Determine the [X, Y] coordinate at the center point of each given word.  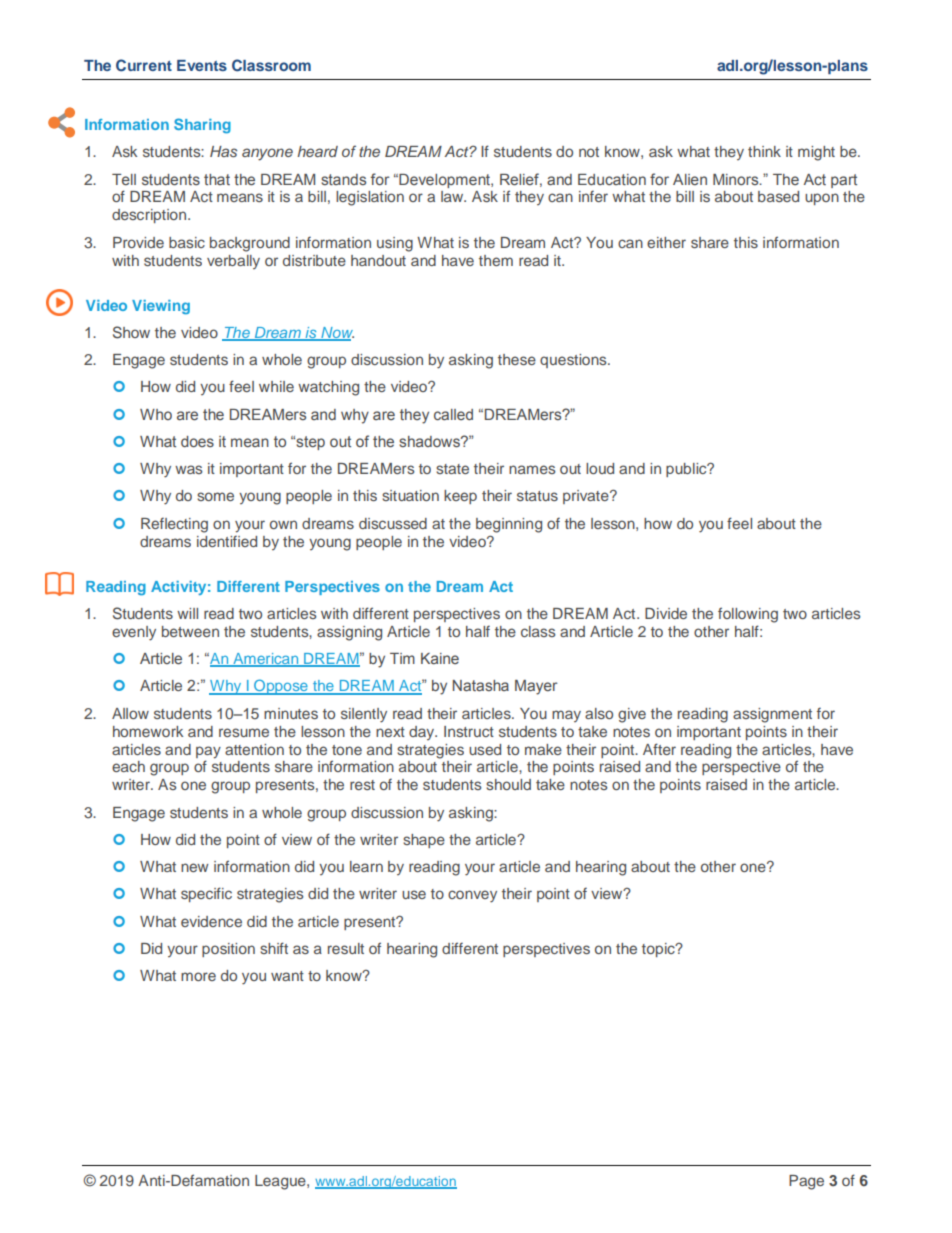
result [346, 948]
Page [806, 1182]
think [764, 151]
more [198, 976]
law [453, 196]
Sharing [202, 126]
